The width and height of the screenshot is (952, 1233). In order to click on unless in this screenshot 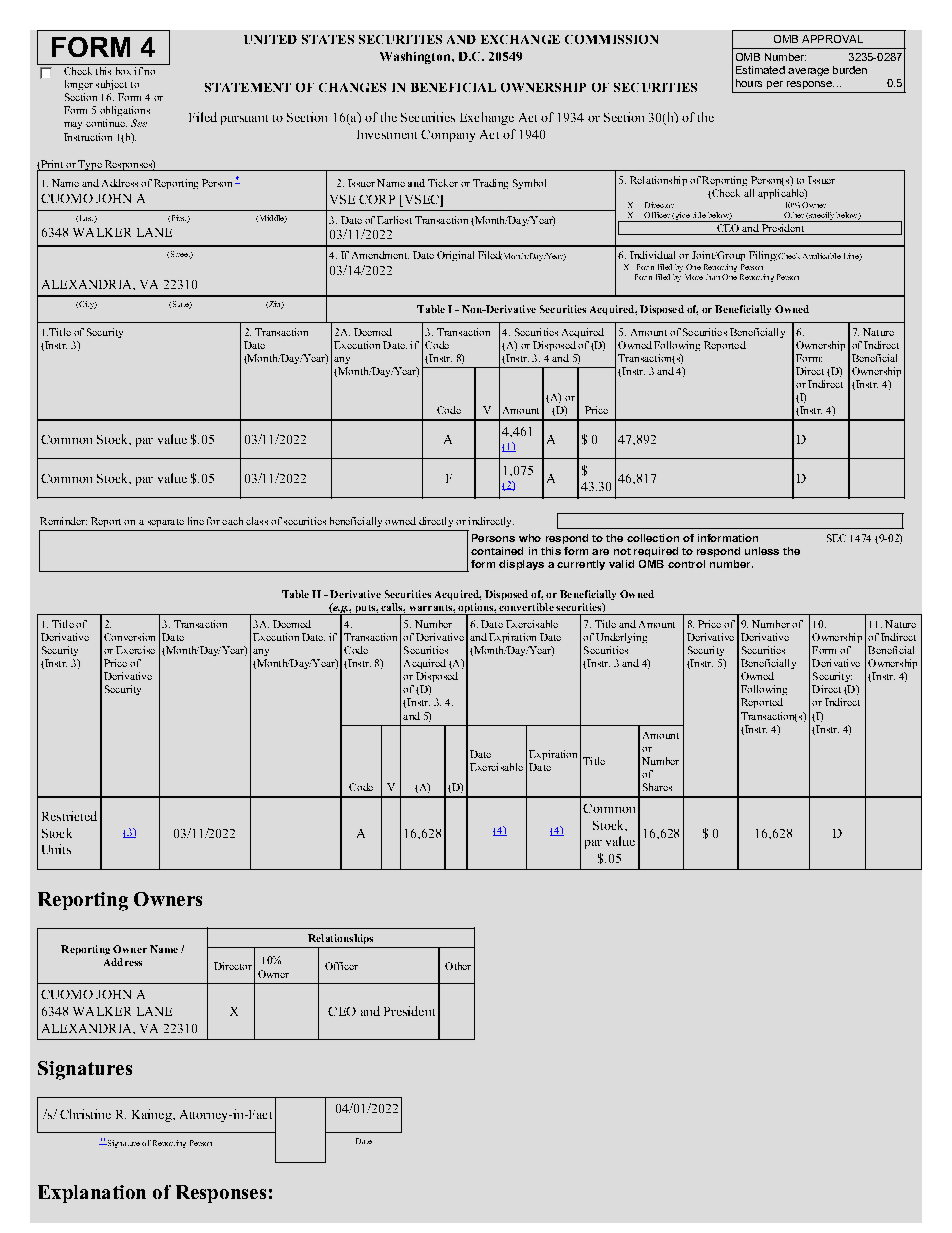, I will do `click(762, 551)`.
